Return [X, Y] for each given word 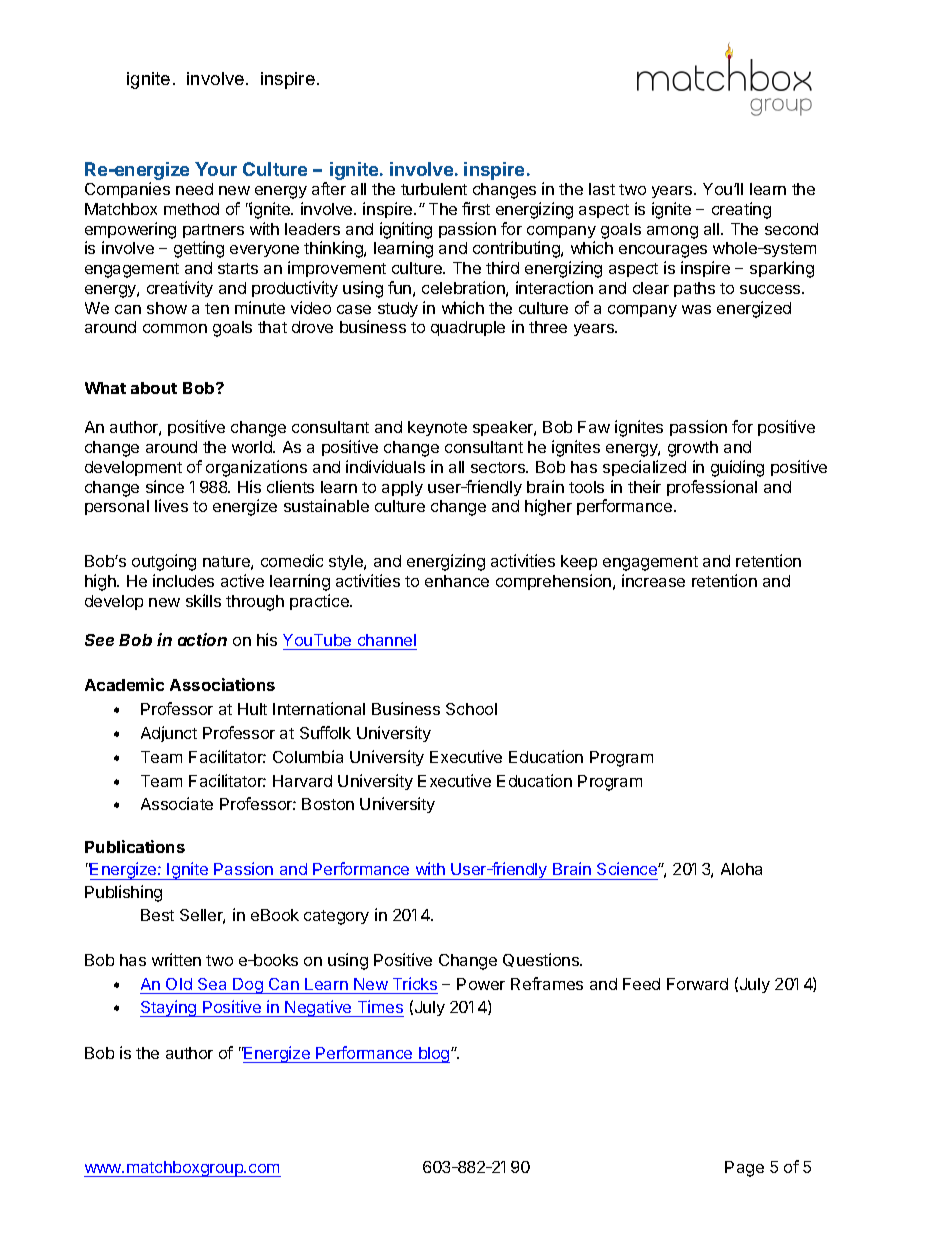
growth [693, 449]
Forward [697, 984]
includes [183, 580]
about [154, 388]
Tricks [415, 983]
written [176, 959]
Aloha [741, 869]
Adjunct [169, 734]
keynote [437, 428]
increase [653, 580]
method [191, 209]
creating [741, 210]
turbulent [434, 189]
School [471, 709]
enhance [457, 581]
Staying [169, 1008]
